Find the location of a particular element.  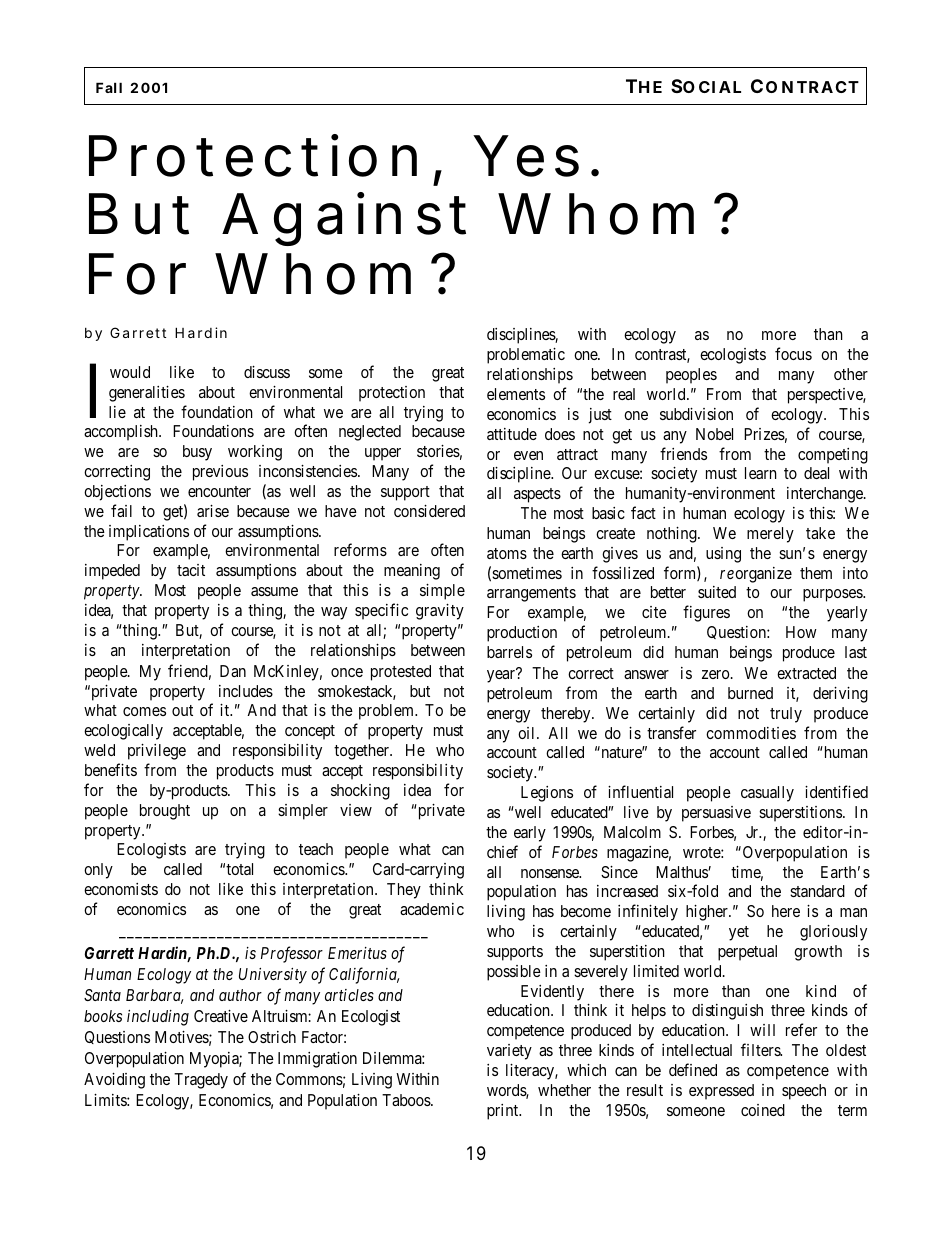

Tragedy is located at coordinates (201, 1081).
